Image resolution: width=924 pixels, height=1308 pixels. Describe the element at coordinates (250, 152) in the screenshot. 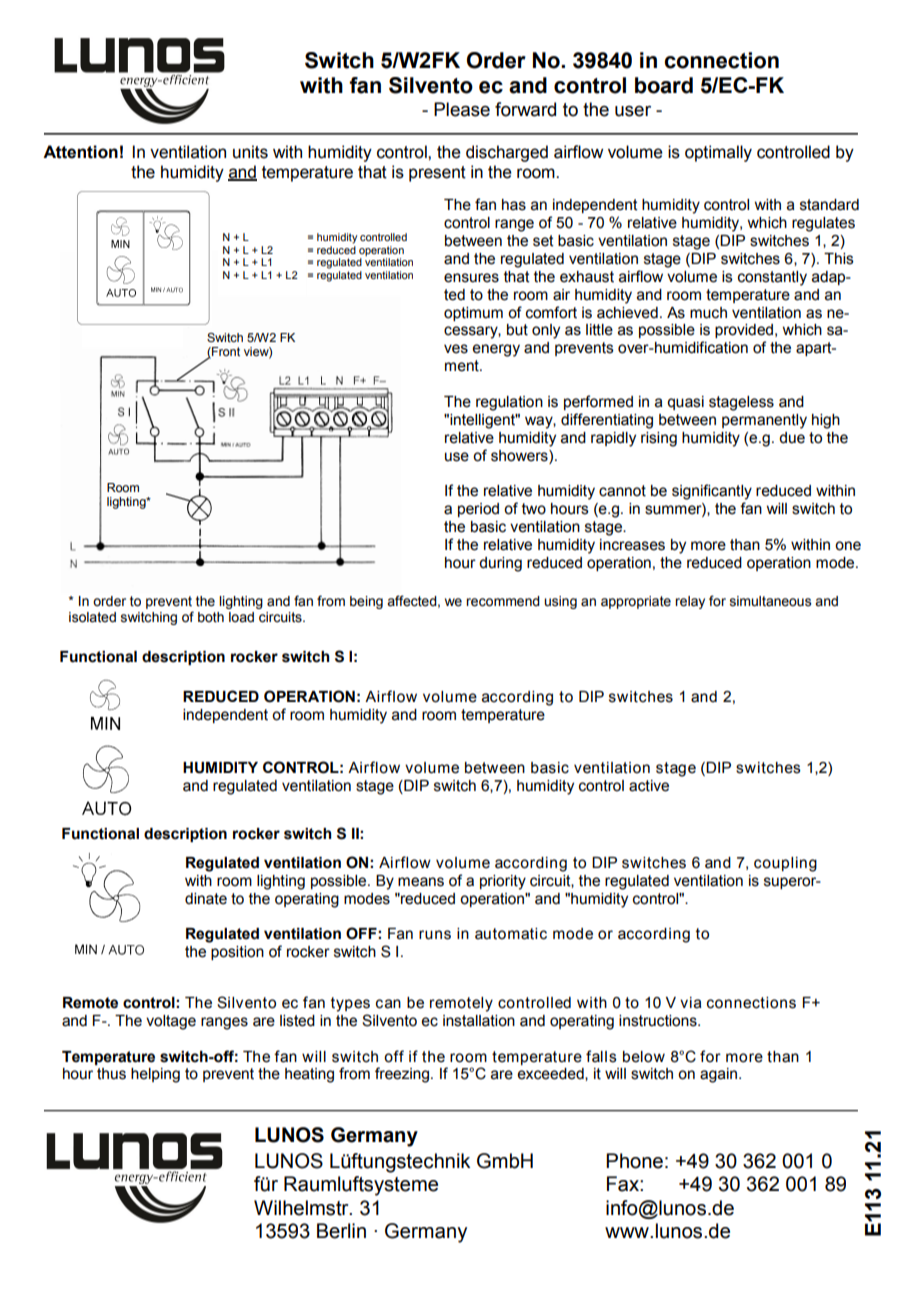

I see `units` at that location.
